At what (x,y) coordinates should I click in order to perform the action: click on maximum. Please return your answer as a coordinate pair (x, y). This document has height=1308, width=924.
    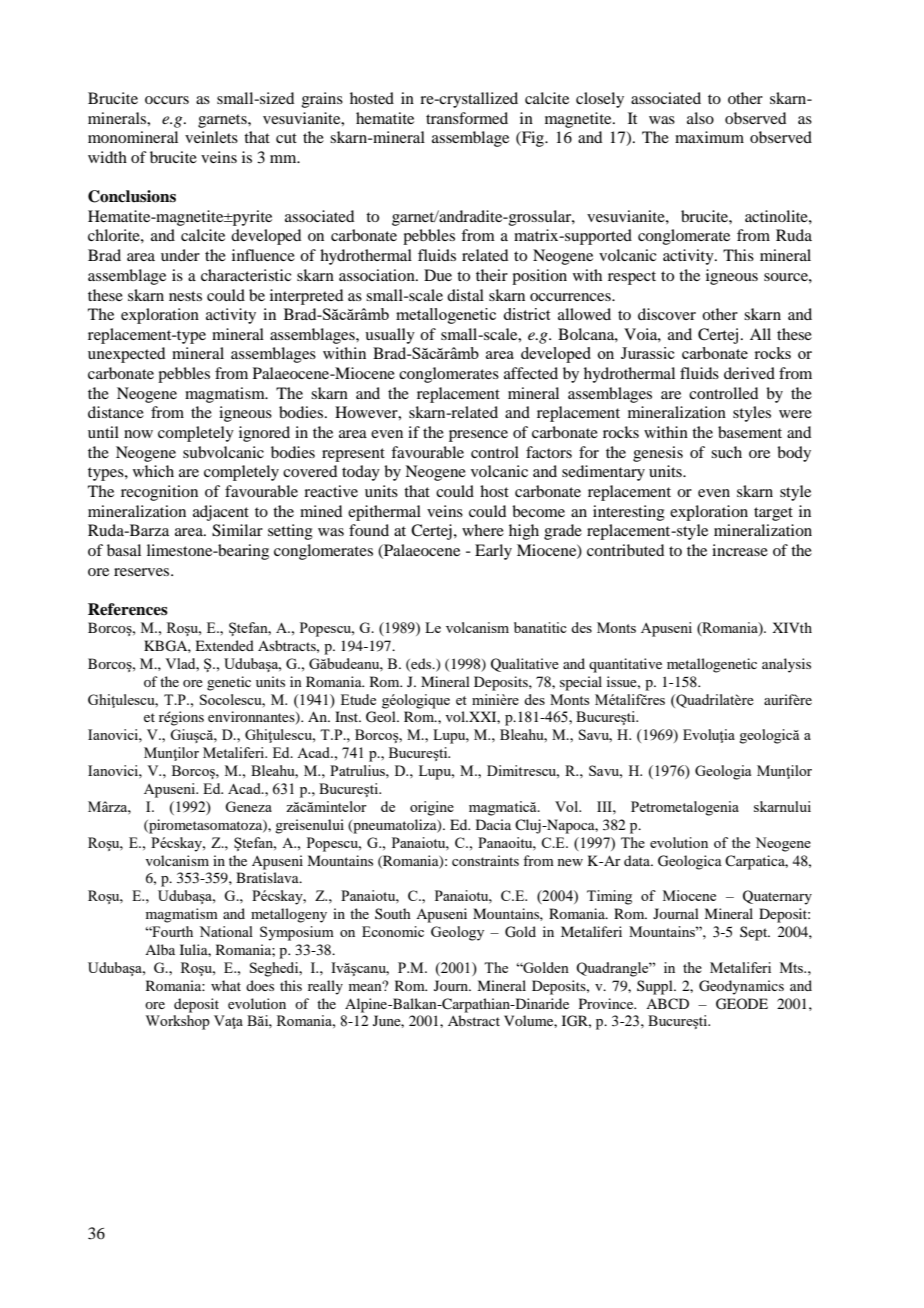
    Looking at the image, I should click on (709, 137).
